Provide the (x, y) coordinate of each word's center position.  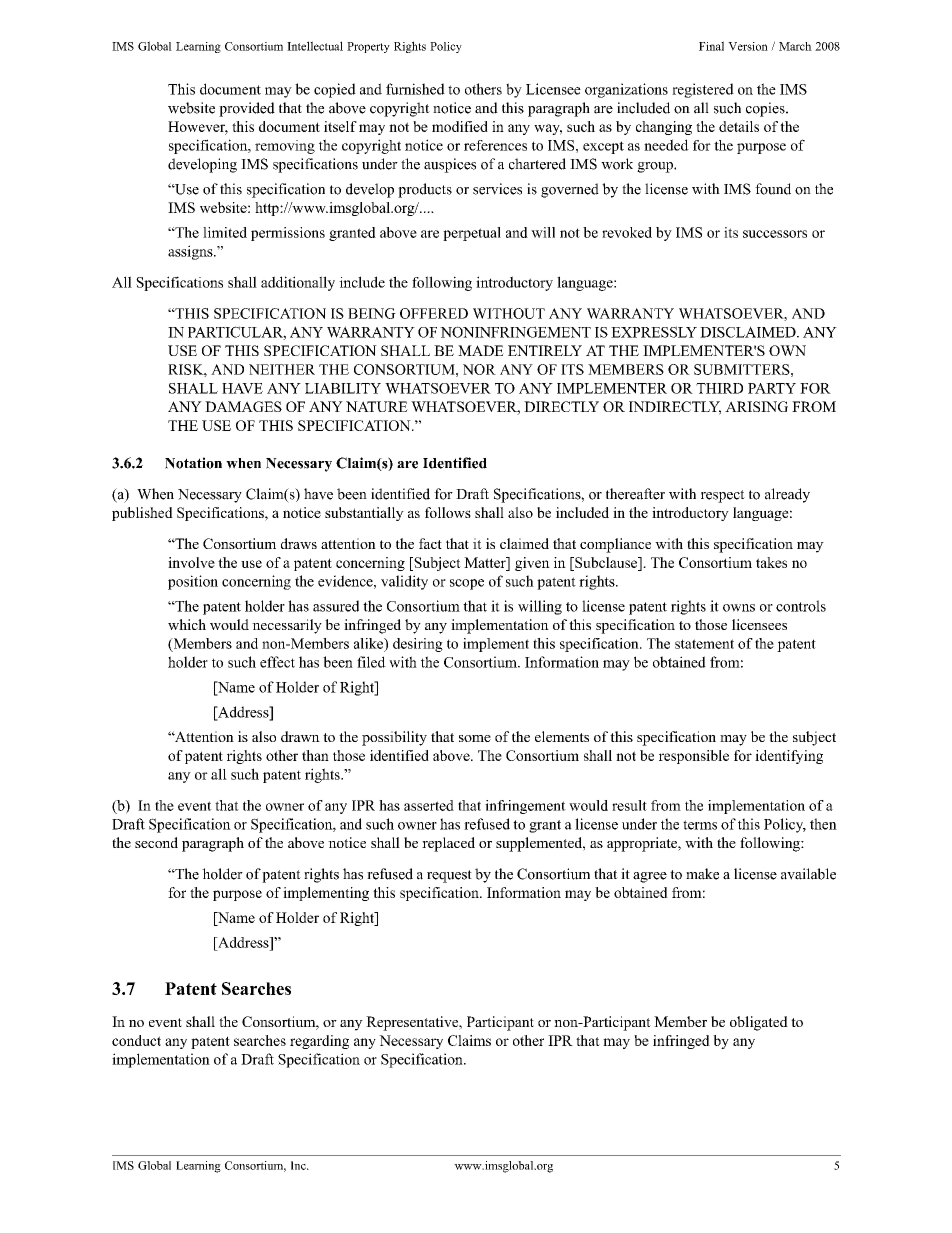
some (475, 738)
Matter (486, 562)
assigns (191, 252)
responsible (694, 757)
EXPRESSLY (654, 332)
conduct (136, 1040)
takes (771, 562)
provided (247, 109)
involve (191, 562)
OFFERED (434, 313)
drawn (300, 736)
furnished (415, 89)
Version (748, 46)
